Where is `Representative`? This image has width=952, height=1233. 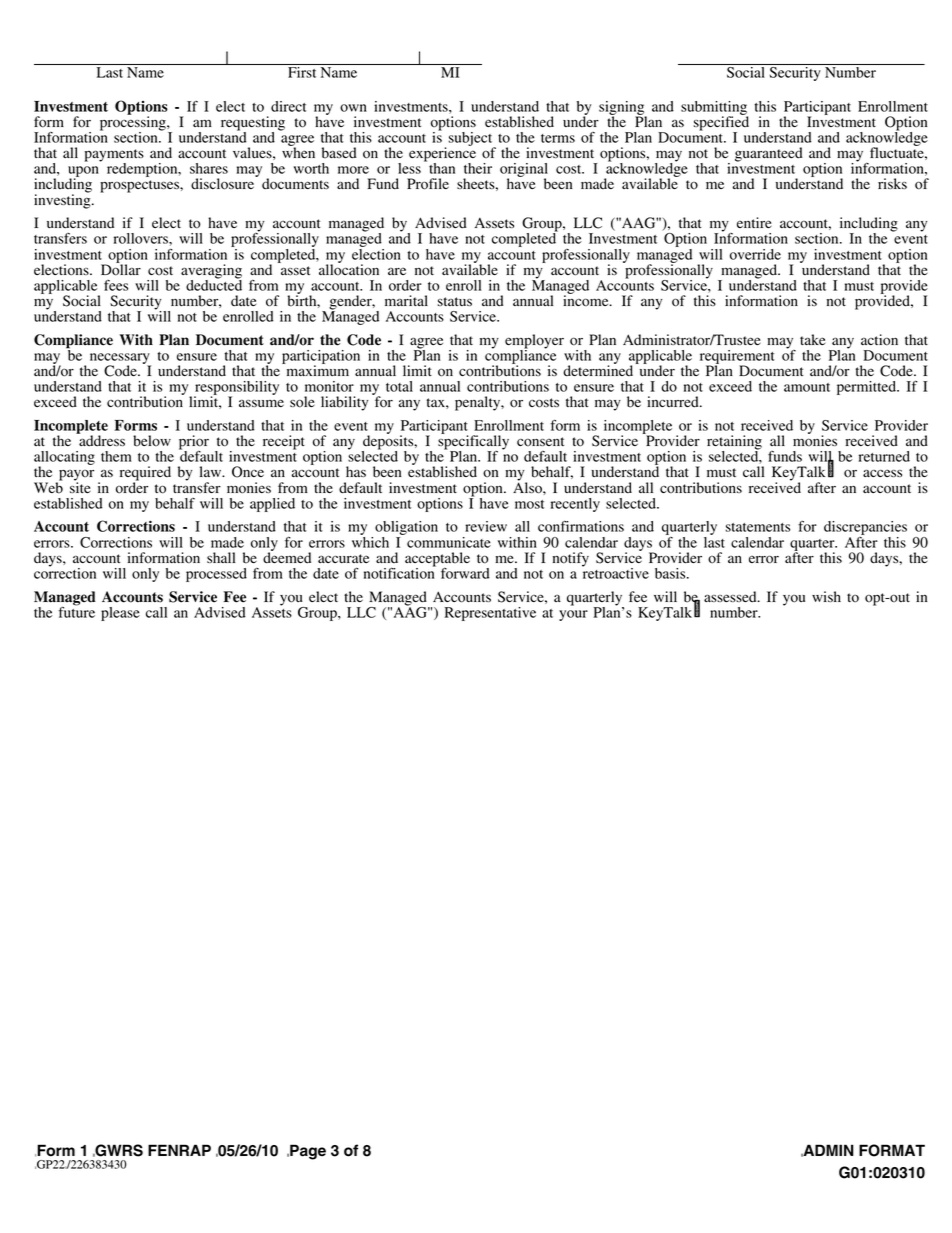 Representative is located at coordinates (490, 614).
